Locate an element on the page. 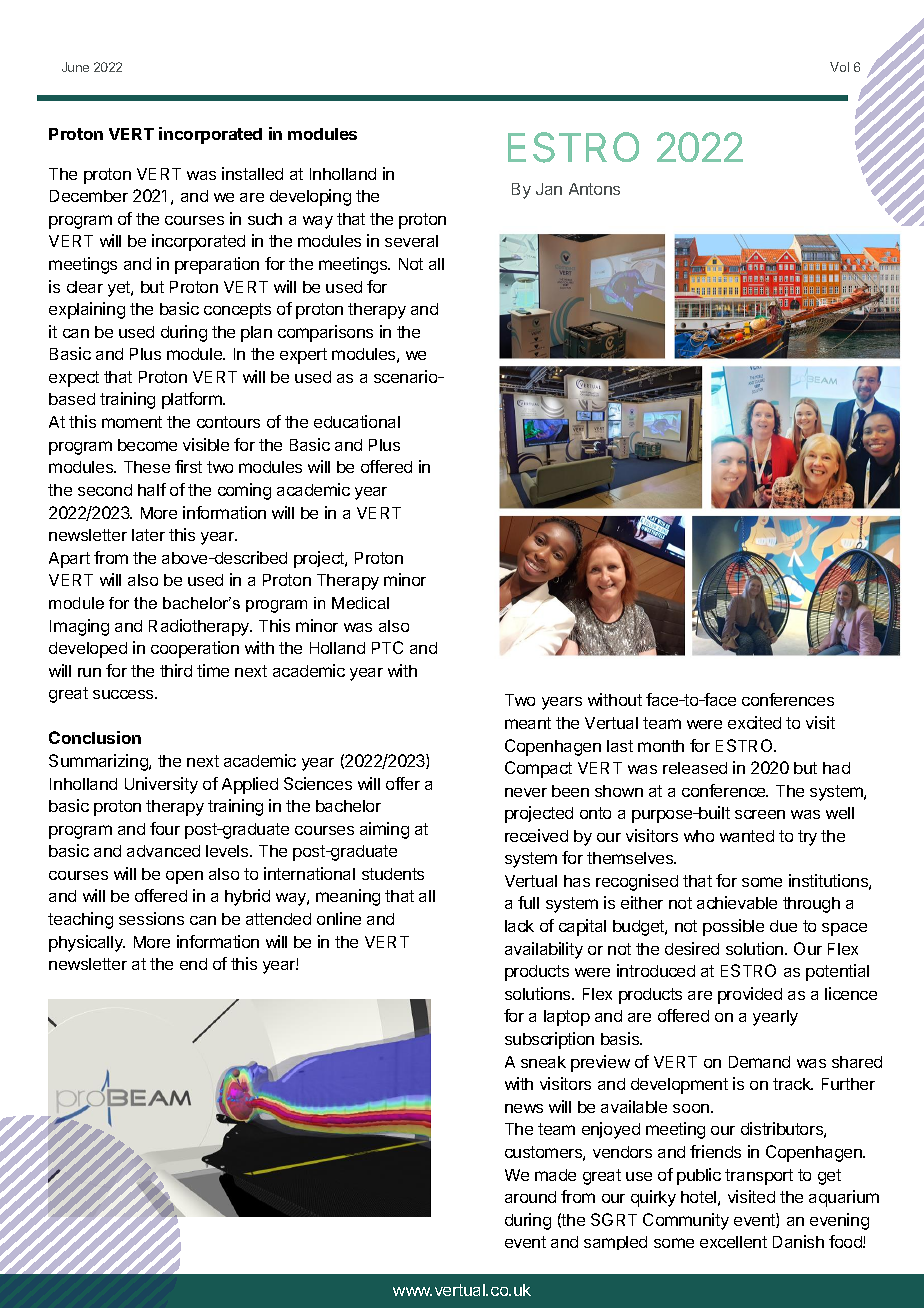 This document has width=924, height=1308. Jan is located at coordinates (549, 189).
